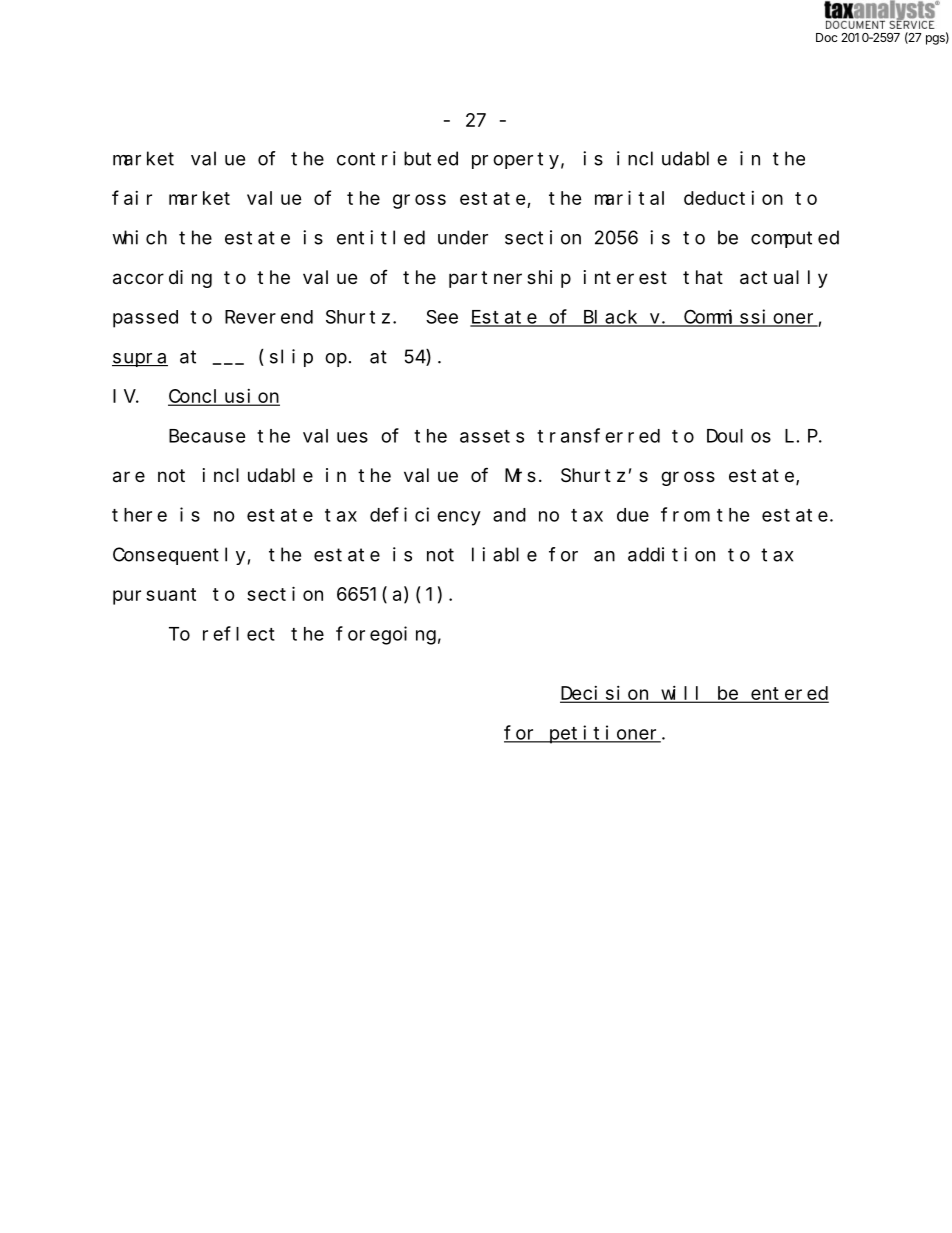 This screenshot has height=1233, width=952. Describe the element at coordinates (739, 436) in the screenshot. I see `Doulos` at that location.
